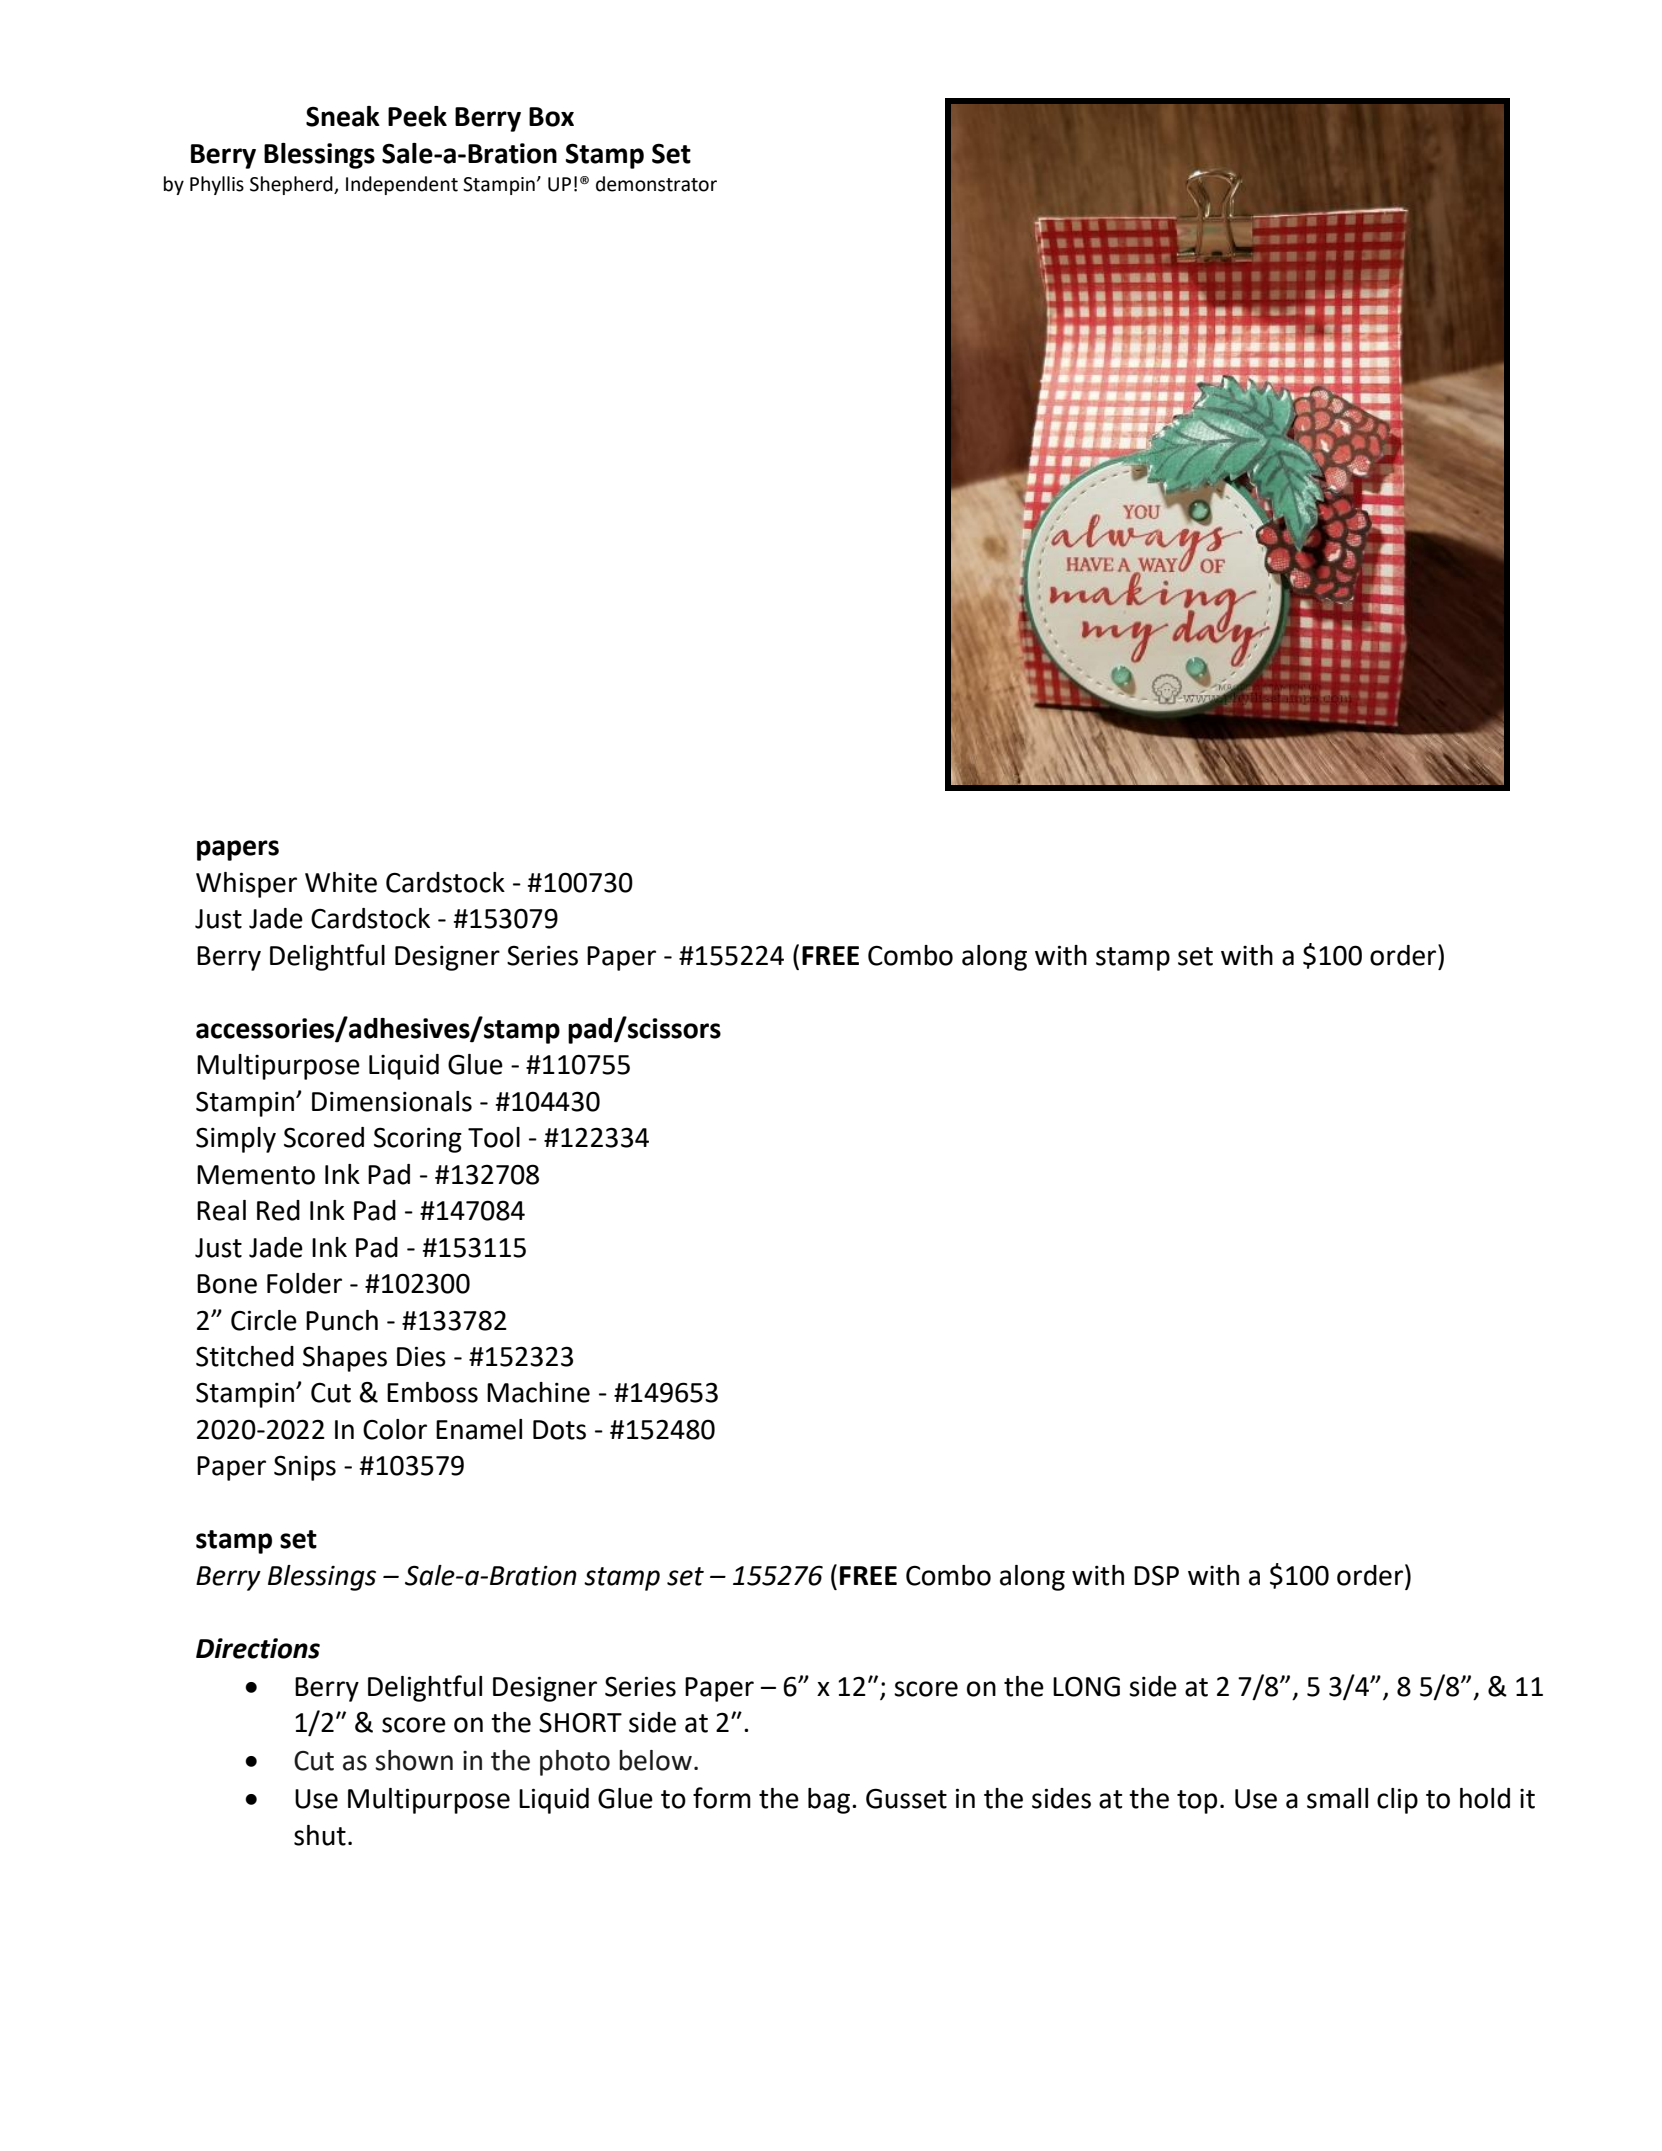 This document has width=1662, height=2151. What do you see at coordinates (402, 185) in the document?
I see `Independent` at bounding box center [402, 185].
